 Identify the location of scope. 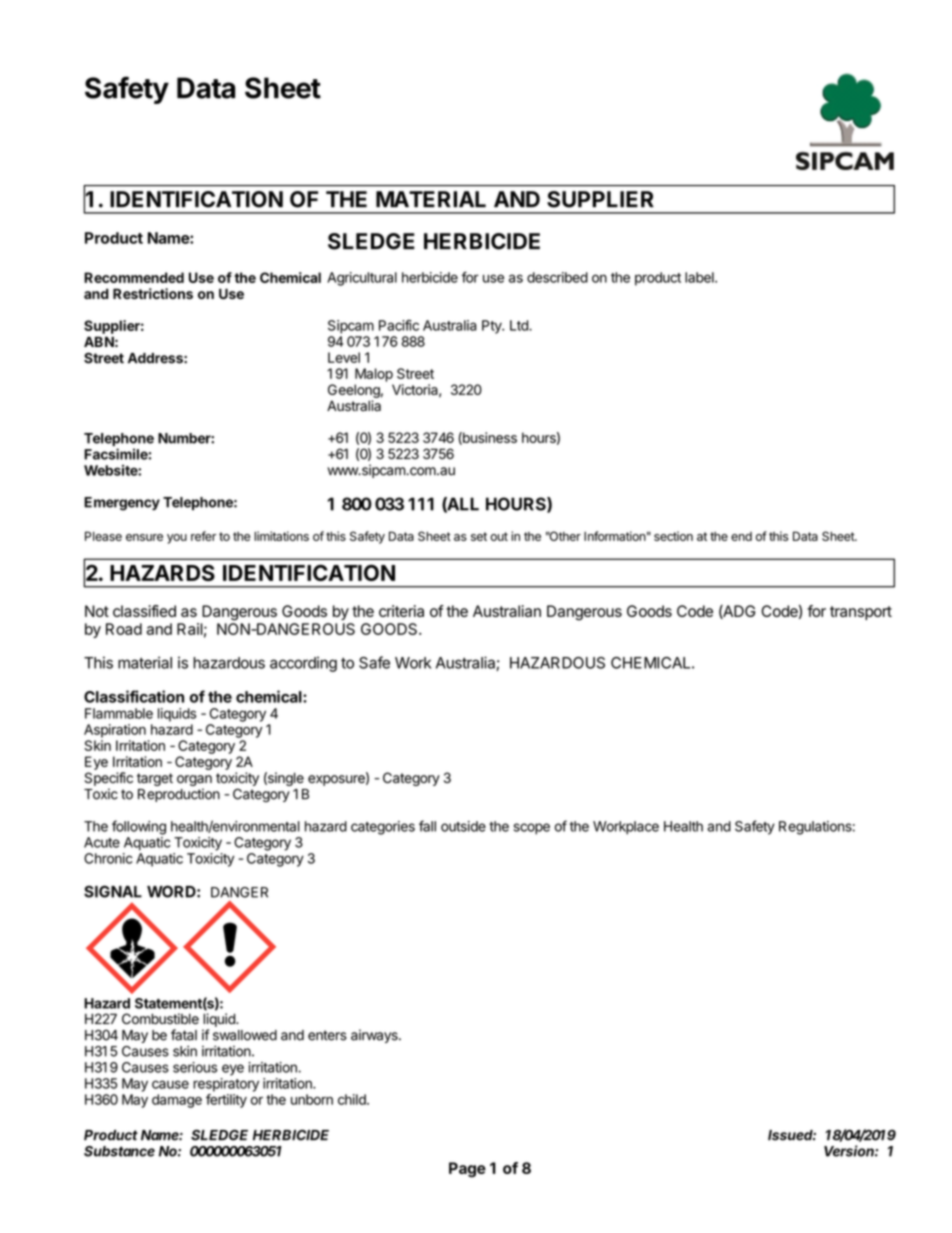
(532, 829).
